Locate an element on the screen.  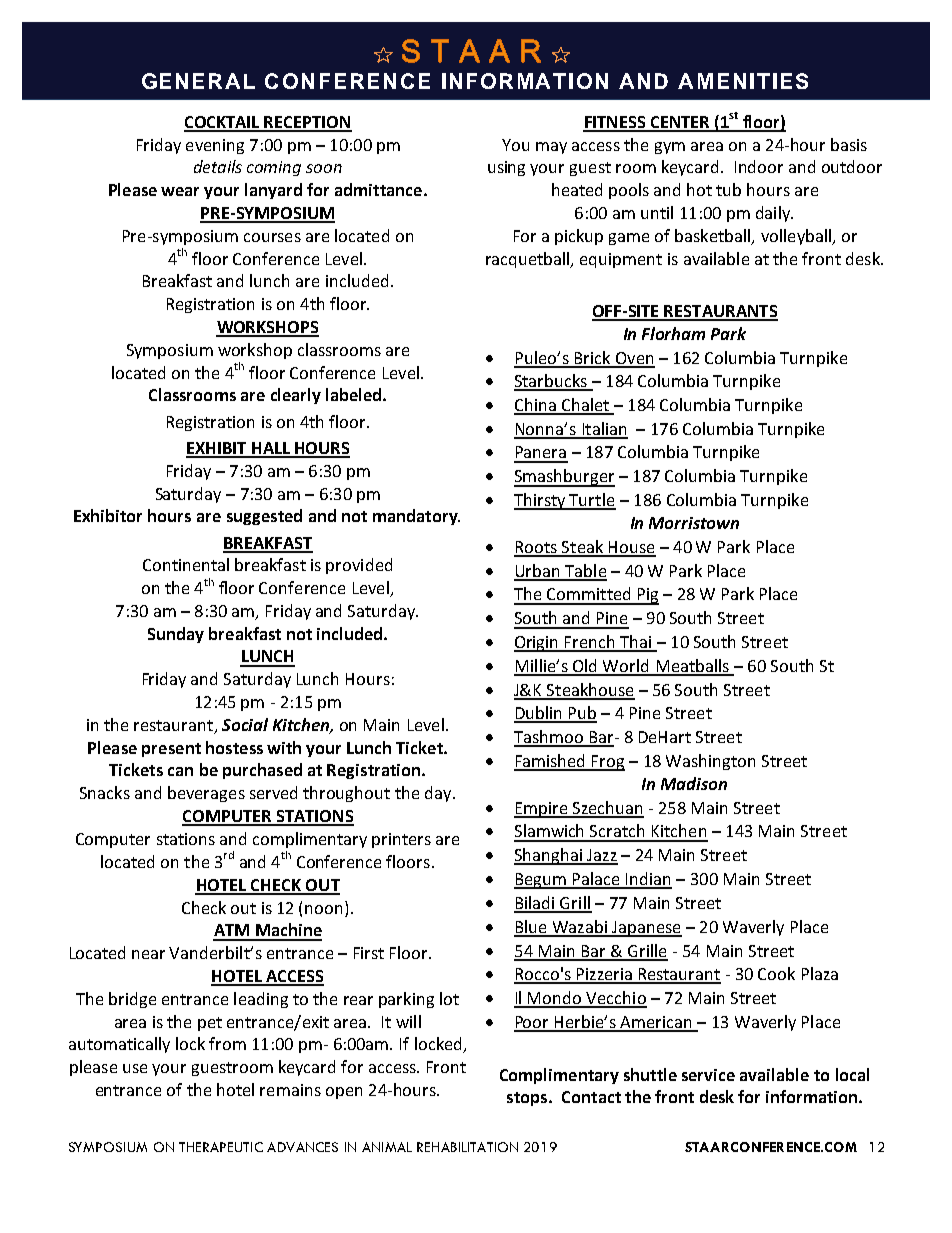
GENERAL is located at coordinates (198, 81).
